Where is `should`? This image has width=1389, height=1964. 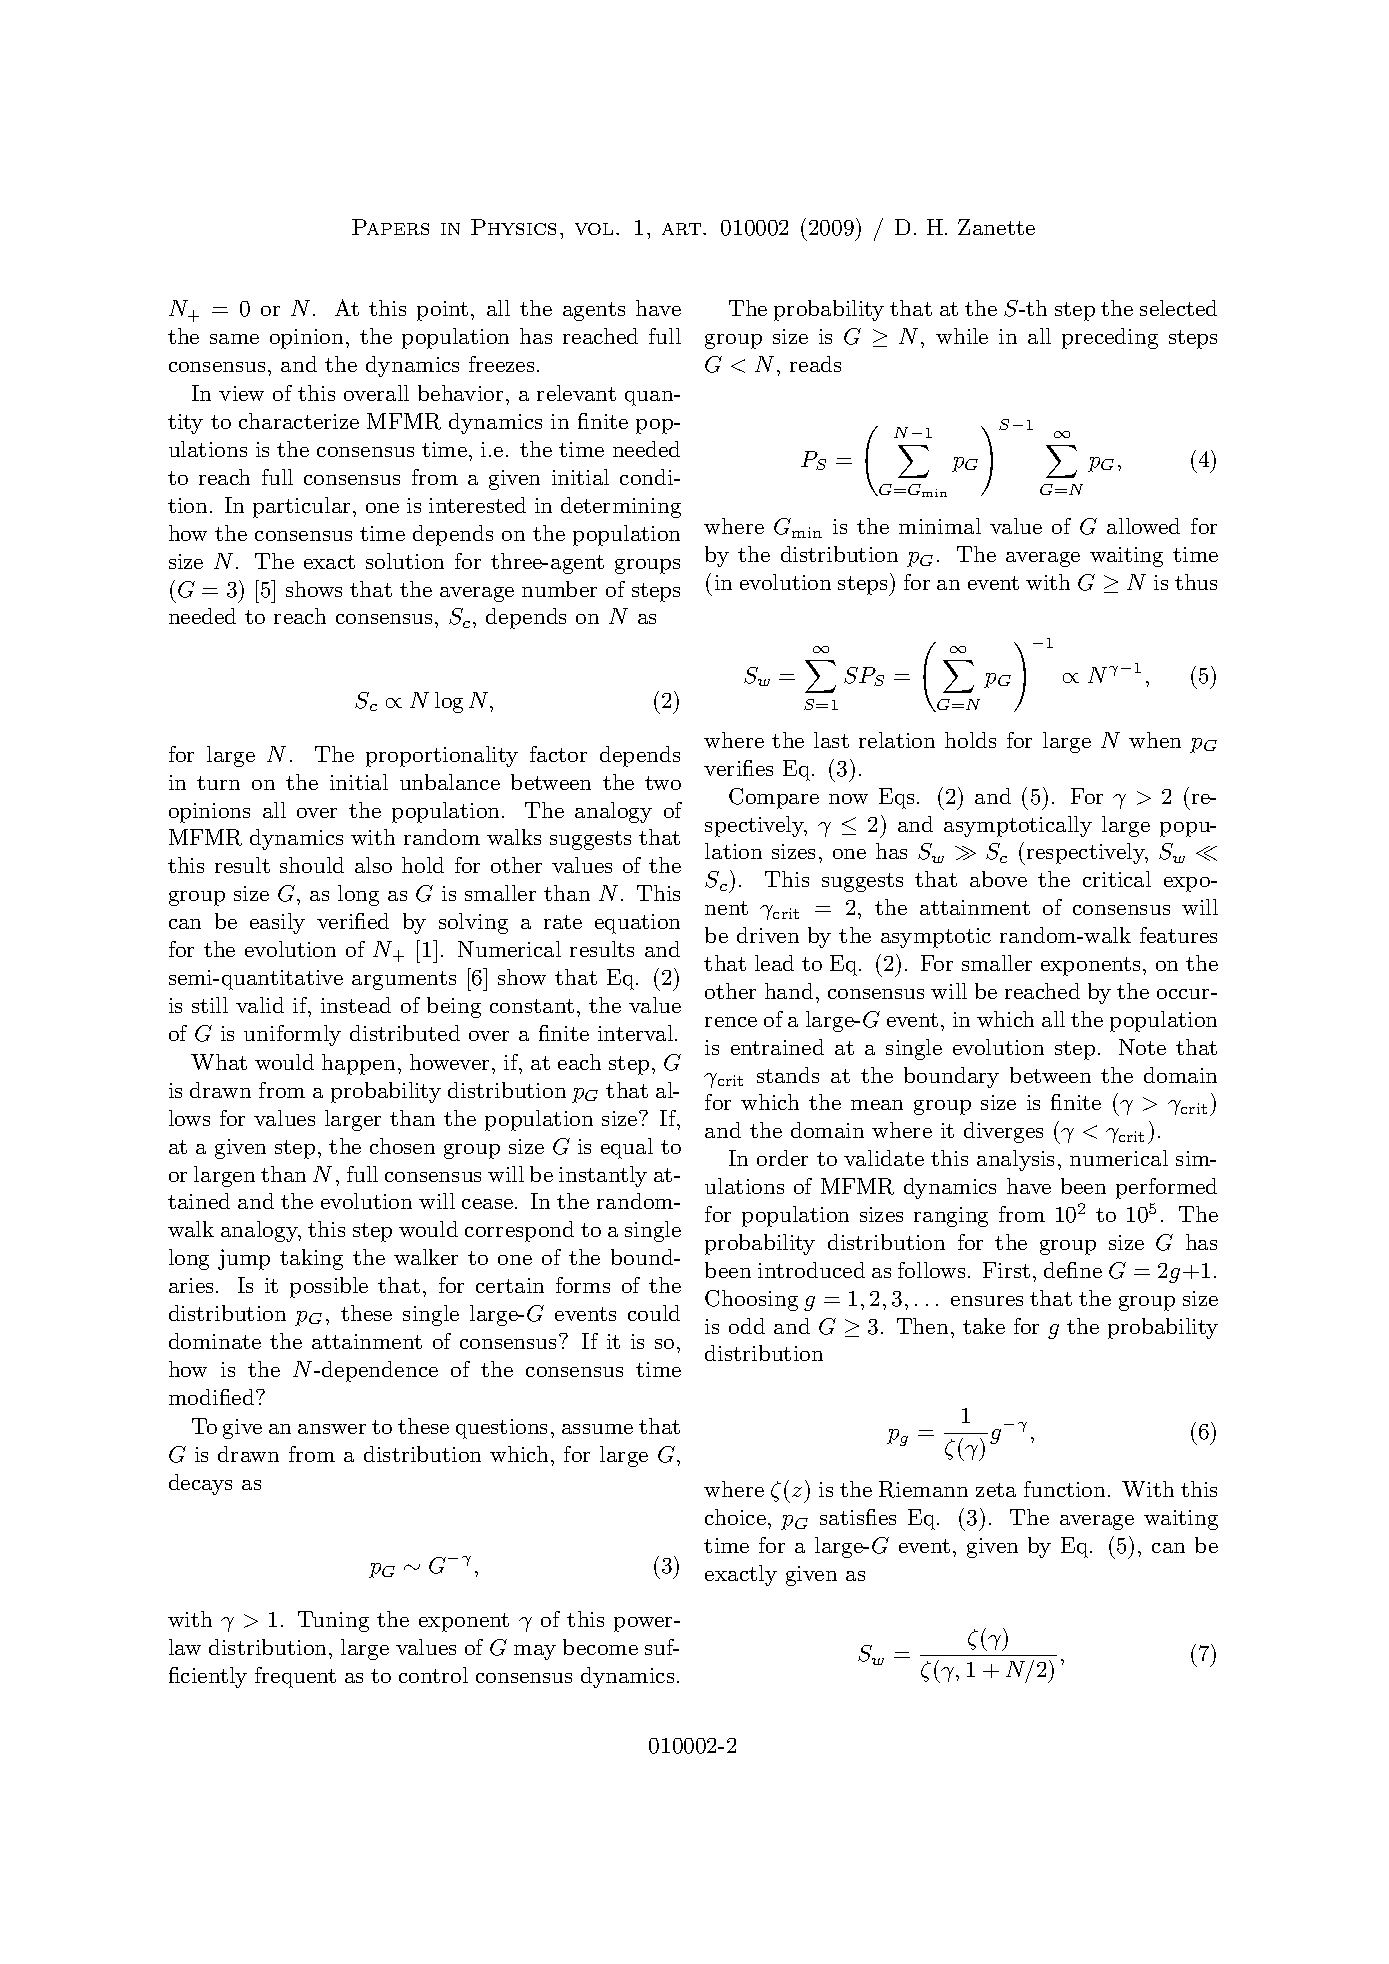
should is located at coordinates (312, 865).
